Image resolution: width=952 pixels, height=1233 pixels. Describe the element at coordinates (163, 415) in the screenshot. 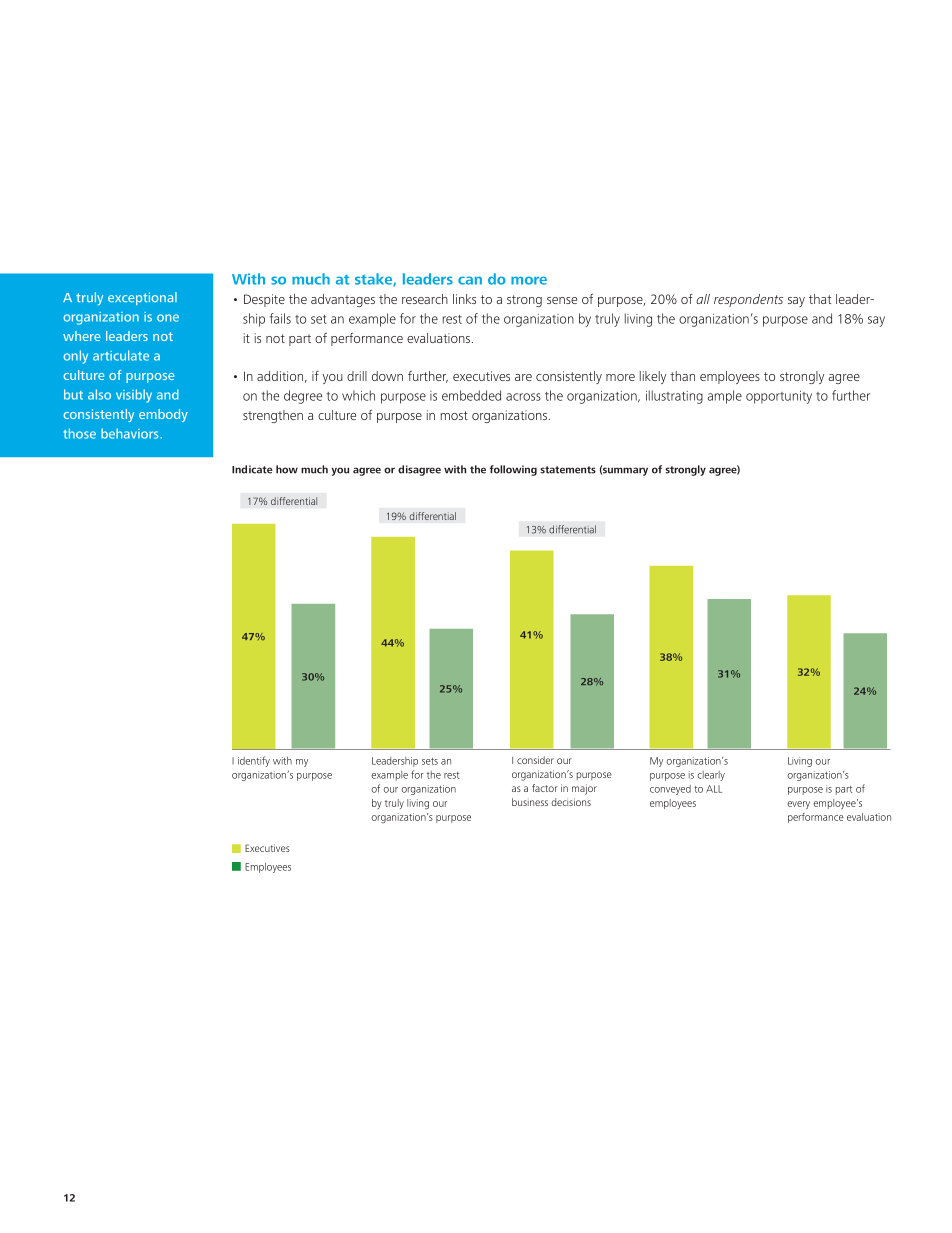

I see `embody` at that location.
